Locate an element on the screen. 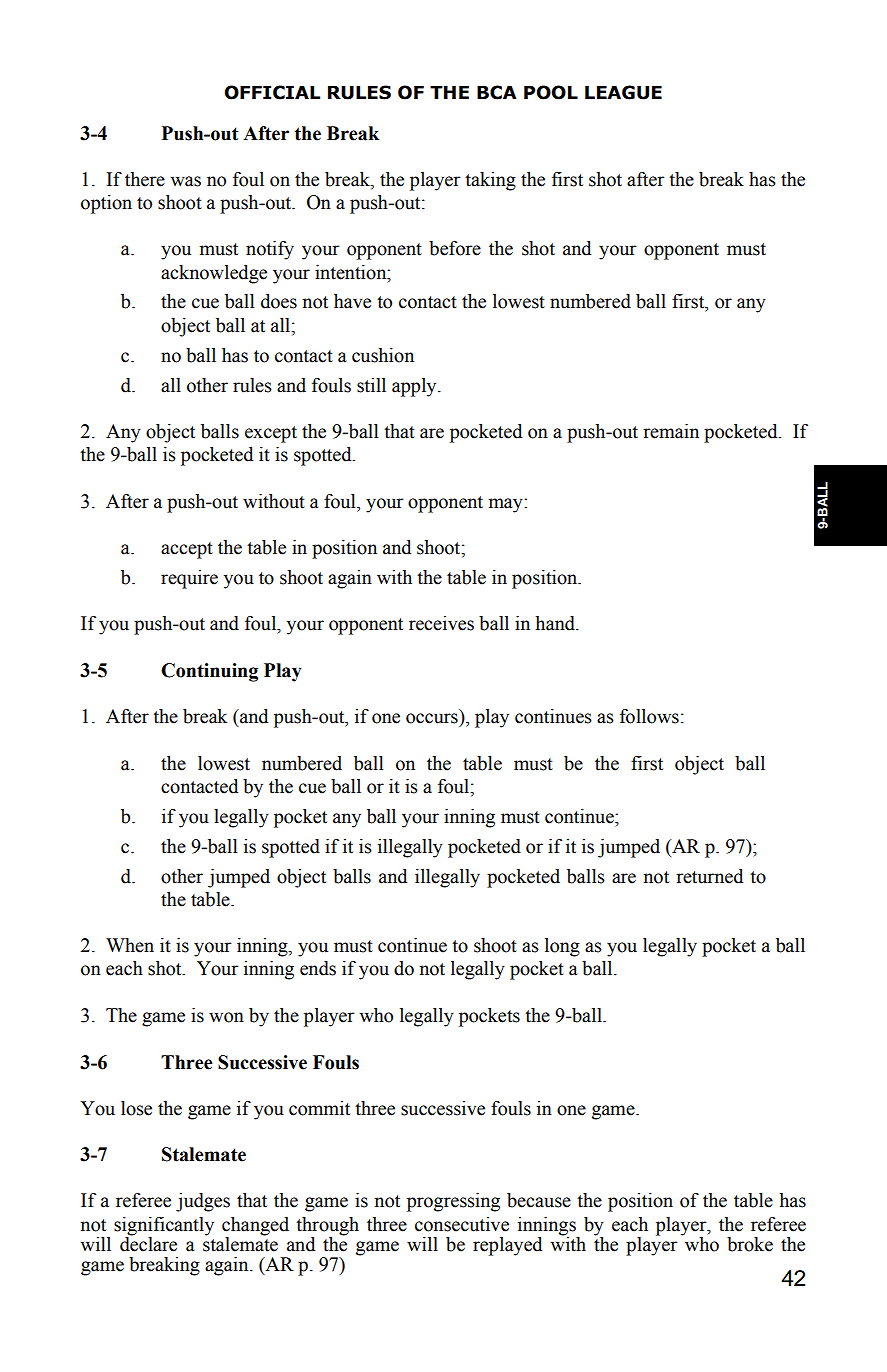 The width and height of the screenshot is (887, 1372). remain is located at coordinates (671, 431).
